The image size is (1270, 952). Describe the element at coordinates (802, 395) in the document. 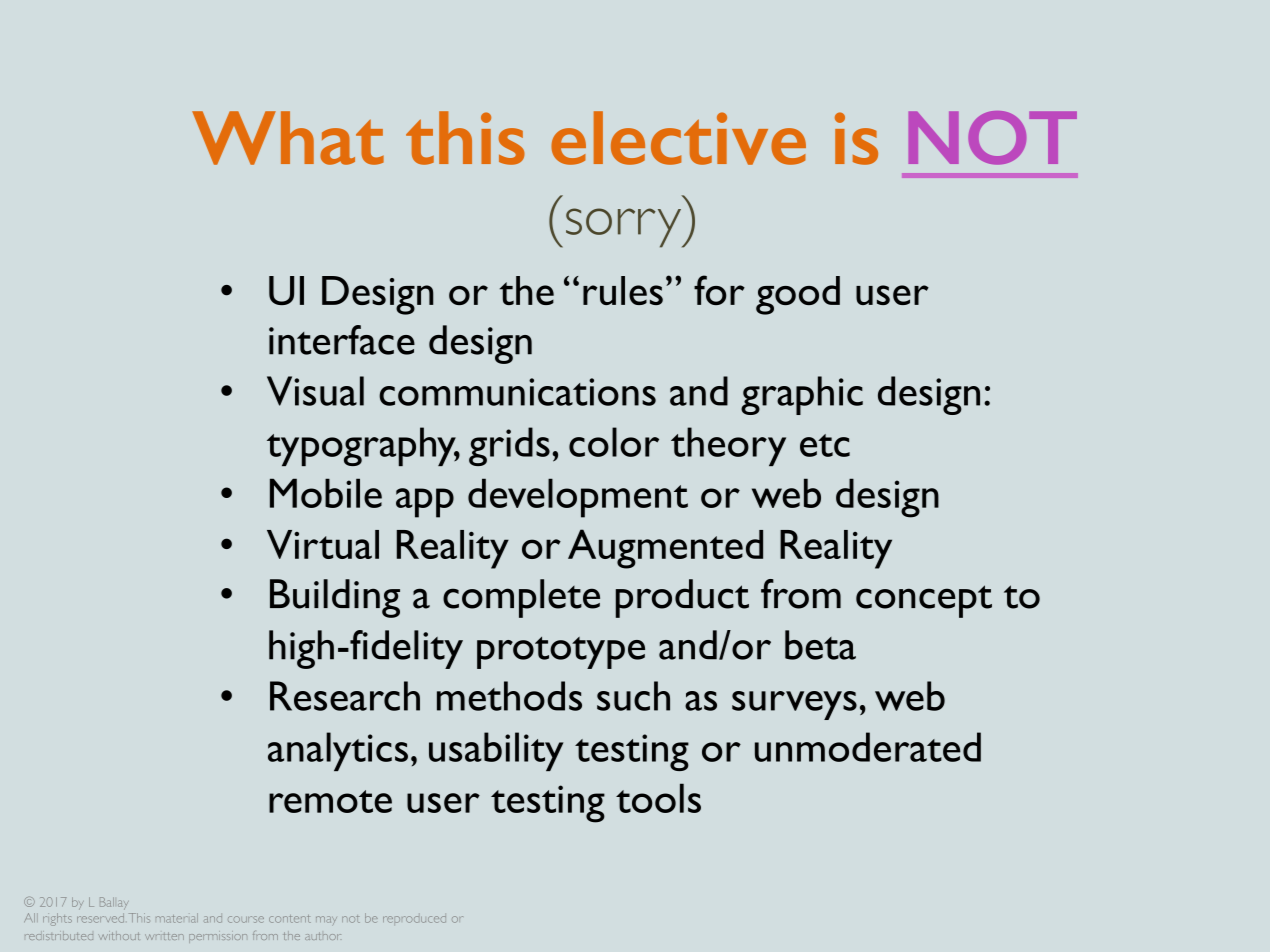

I see `graphic` at that location.
